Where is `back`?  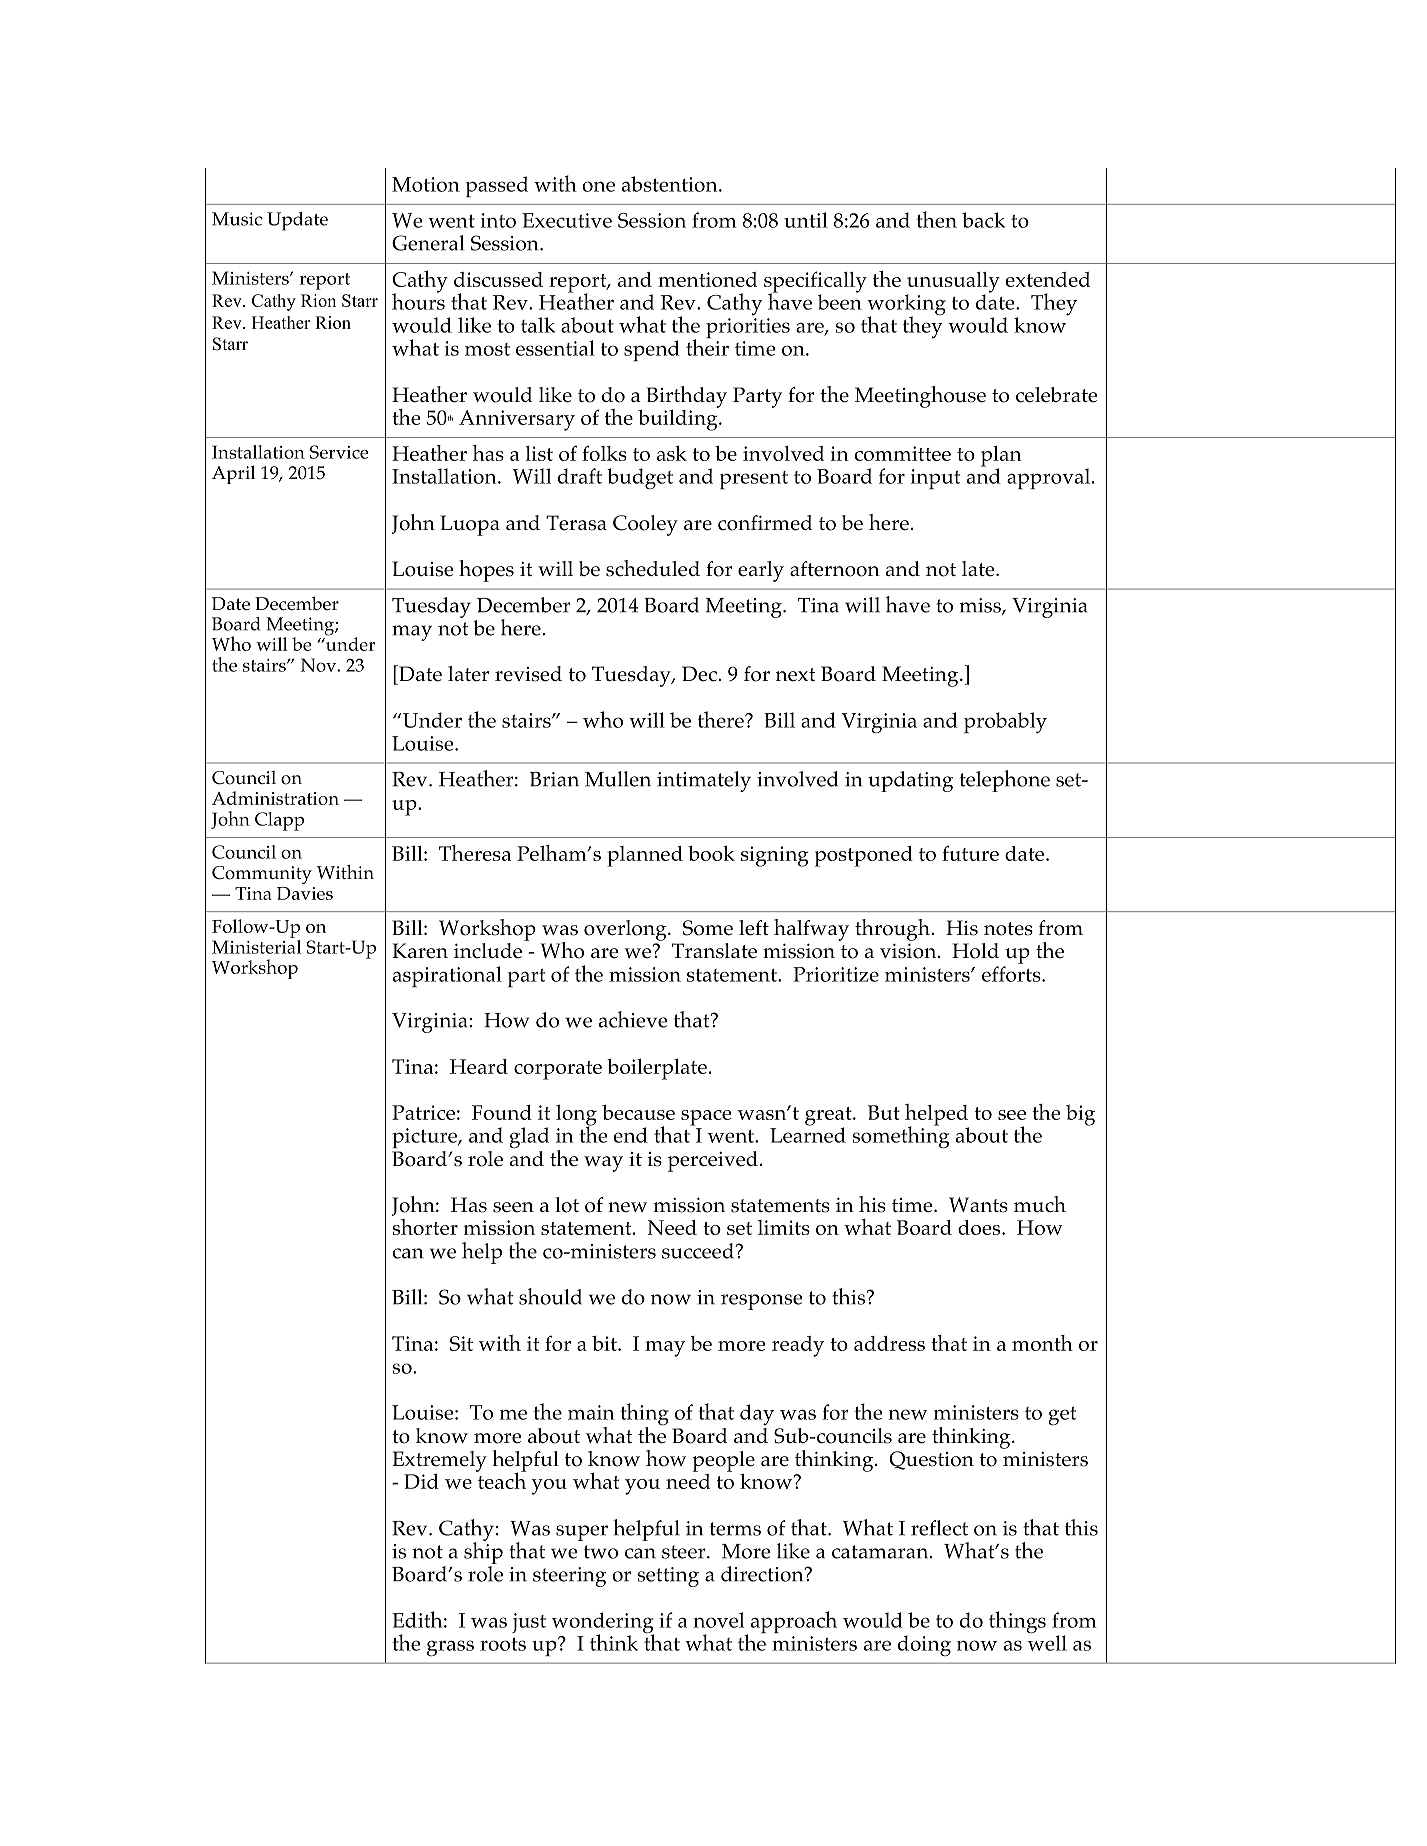 back is located at coordinates (984, 220).
